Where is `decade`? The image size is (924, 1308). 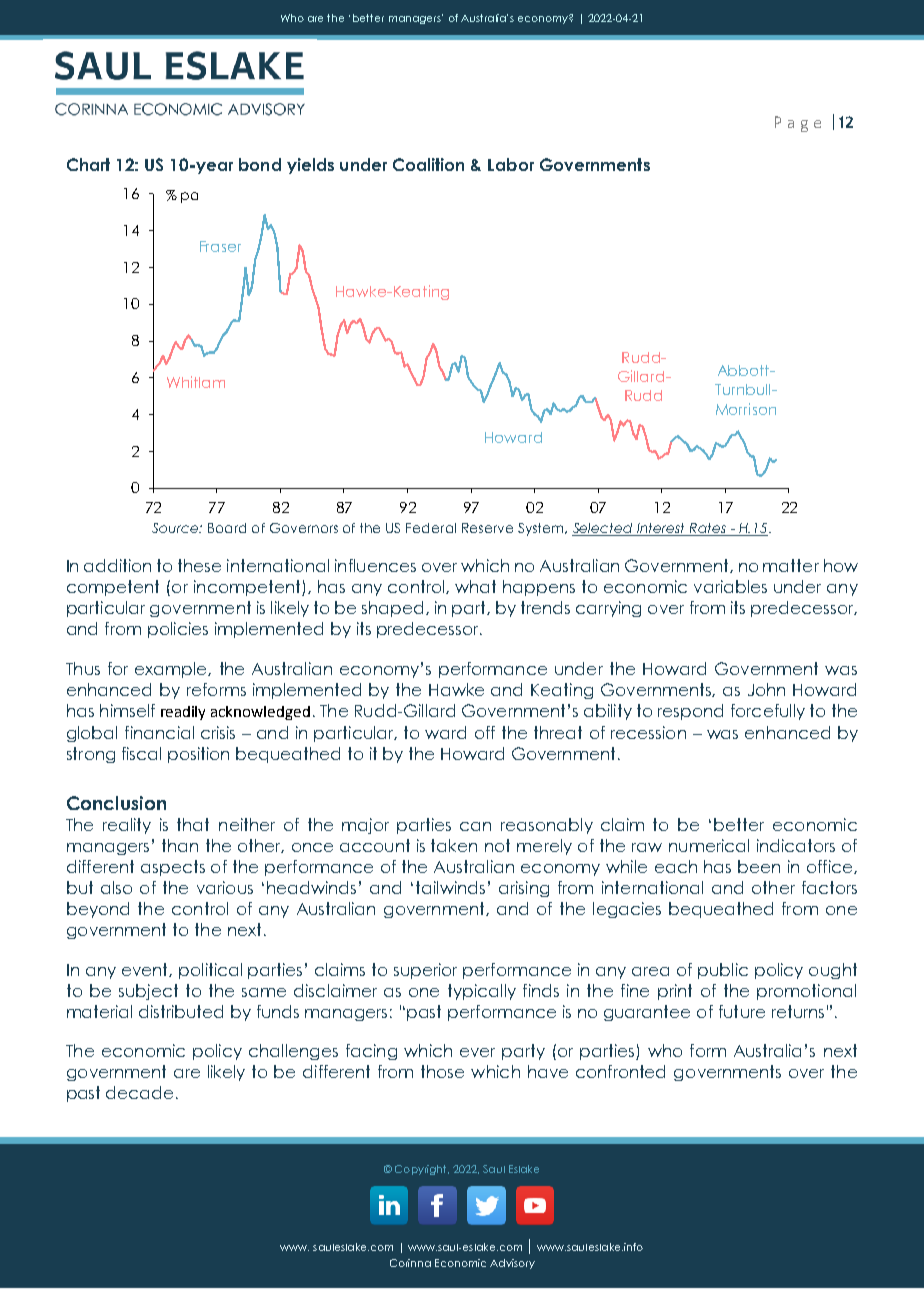
decade is located at coordinates (139, 1092).
